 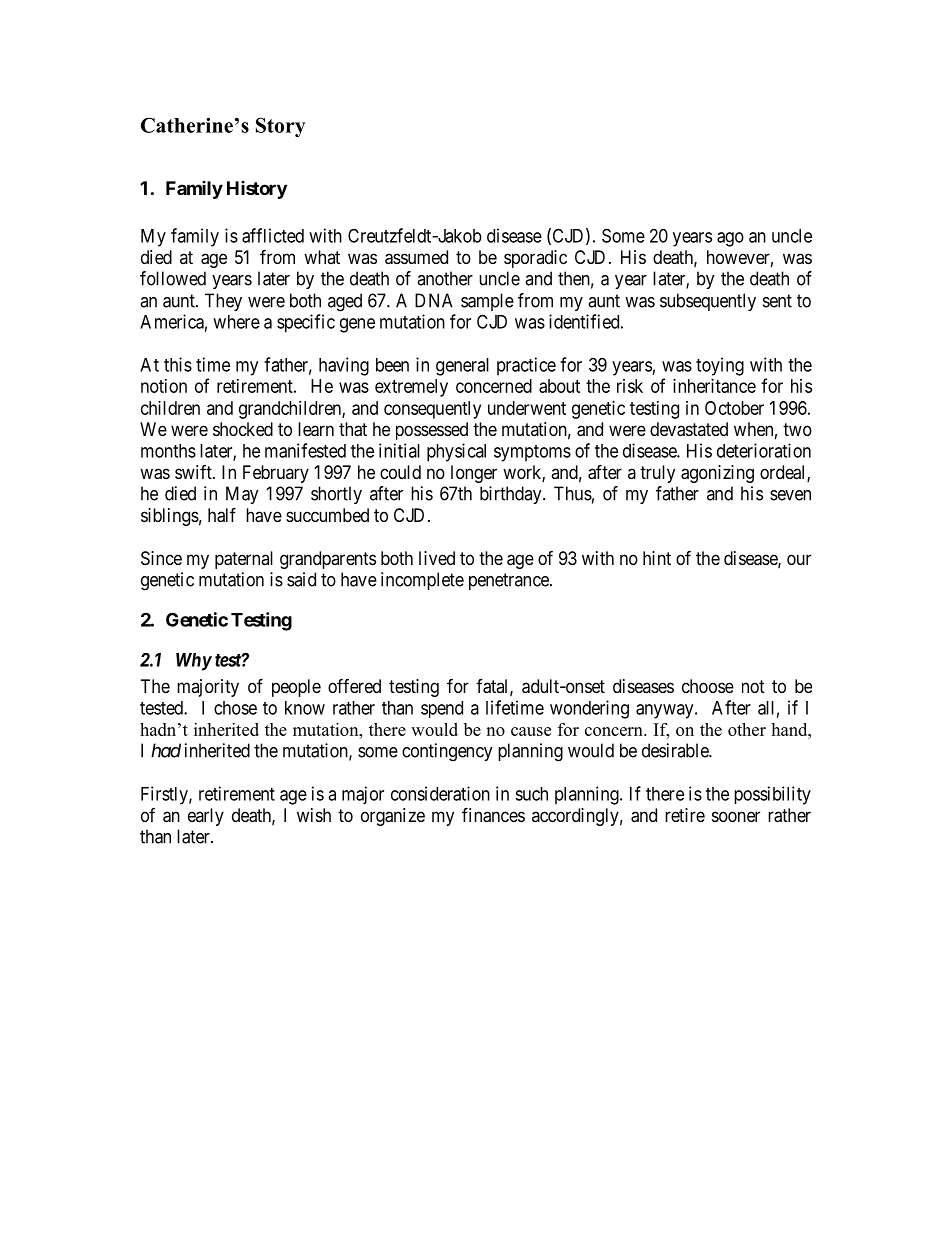 What do you see at coordinates (535, 259) in the screenshot?
I see `sporadic` at bounding box center [535, 259].
